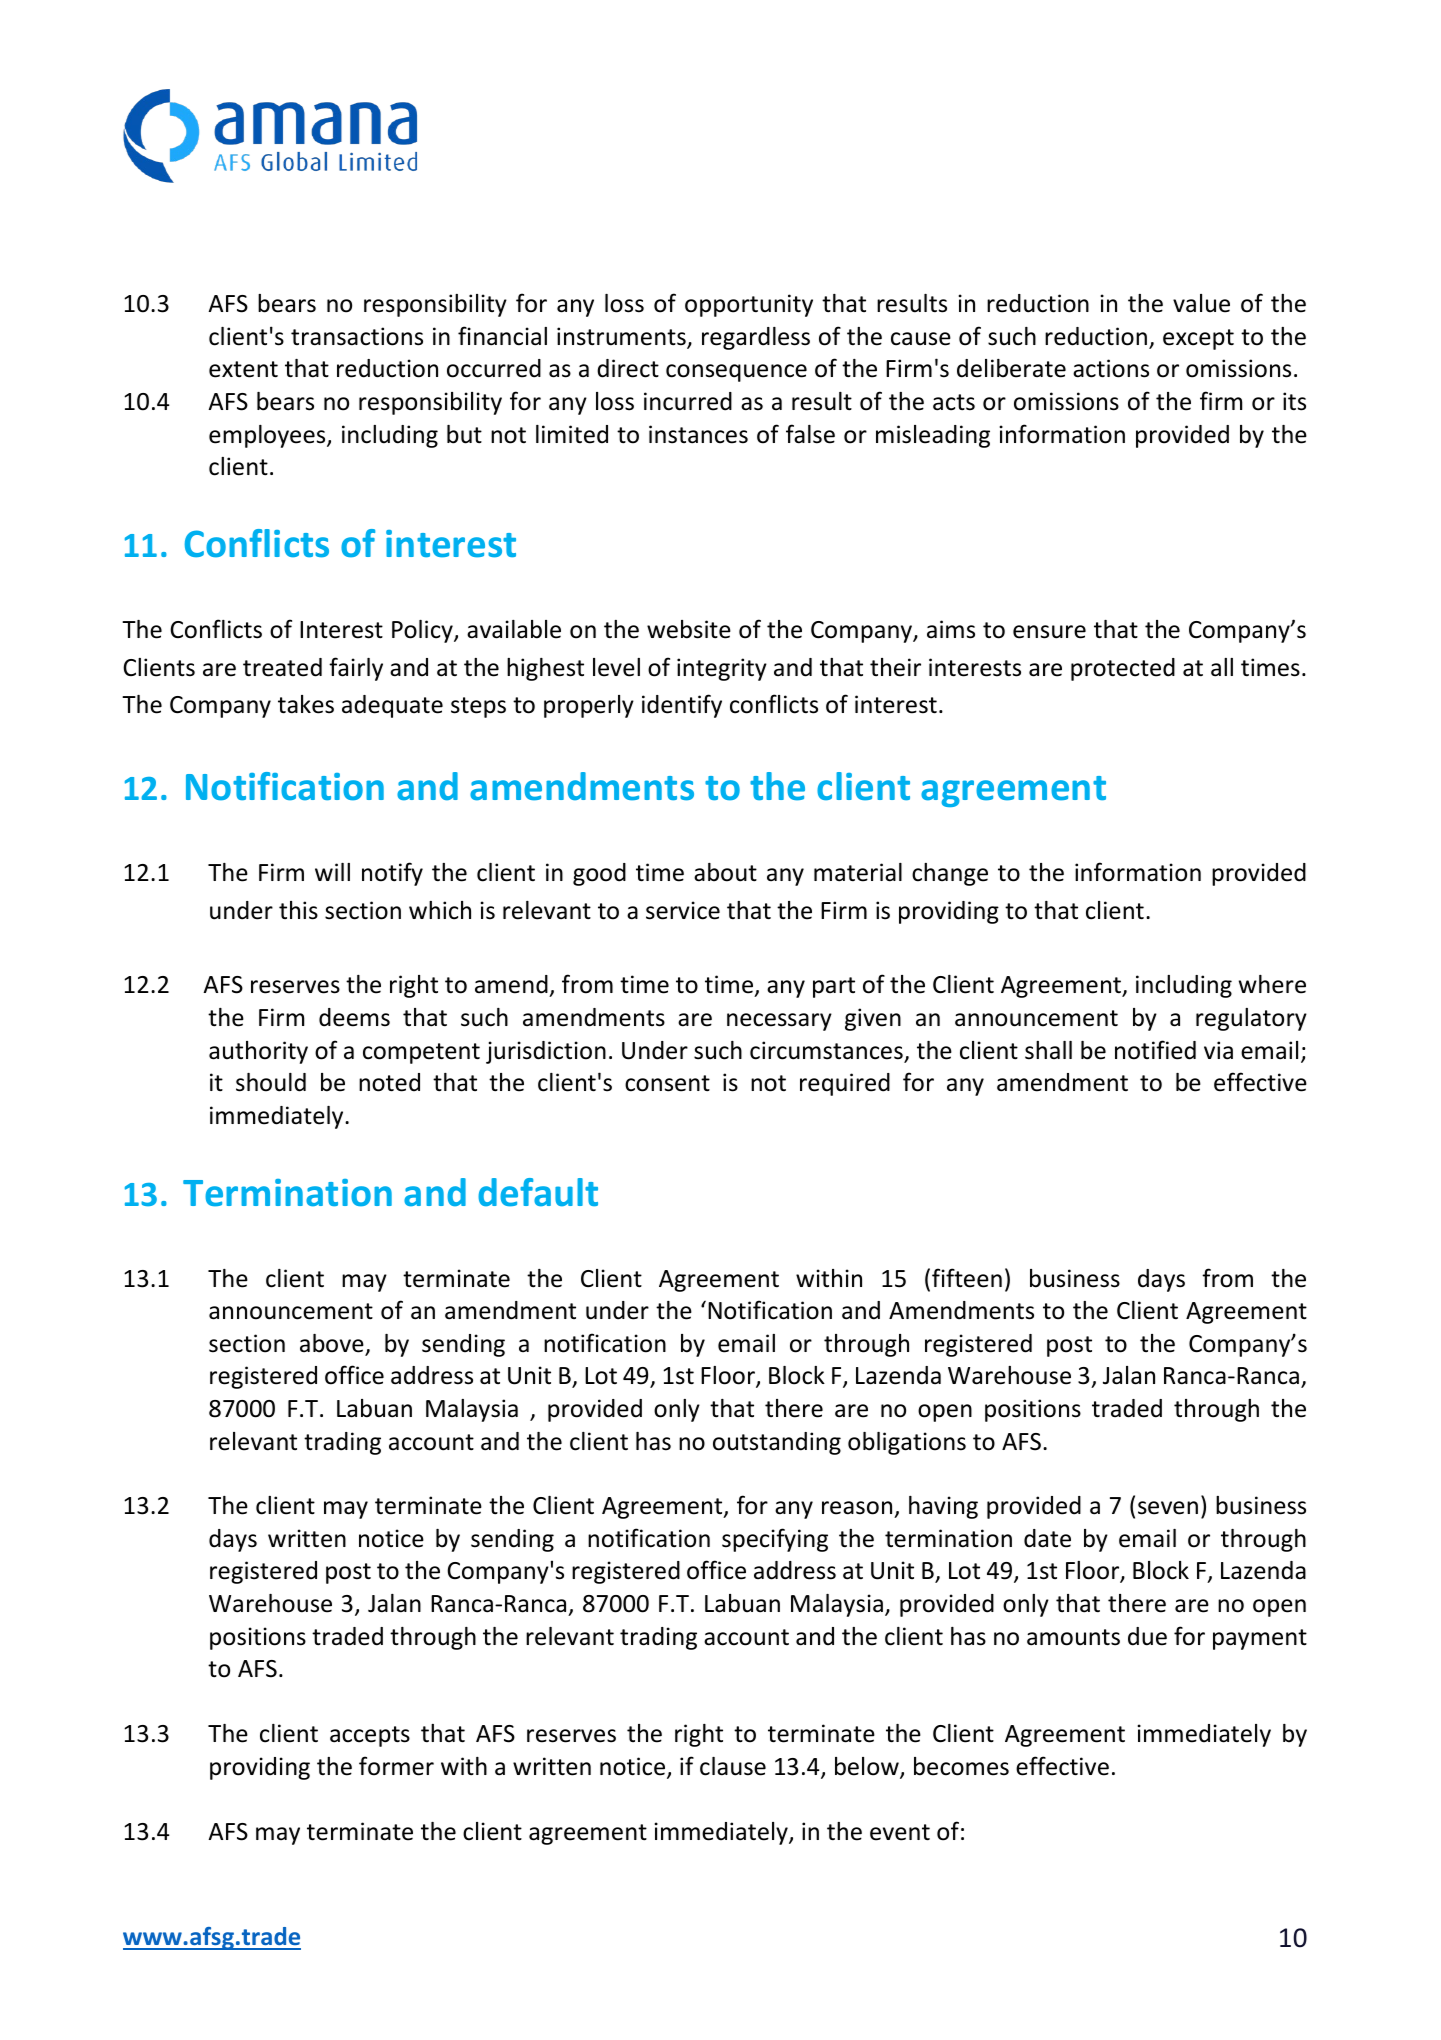 This screenshot has width=1441, height=2040. What do you see at coordinates (733, 1766) in the screenshot?
I see `clause` at bounding box center [733, 1766].
